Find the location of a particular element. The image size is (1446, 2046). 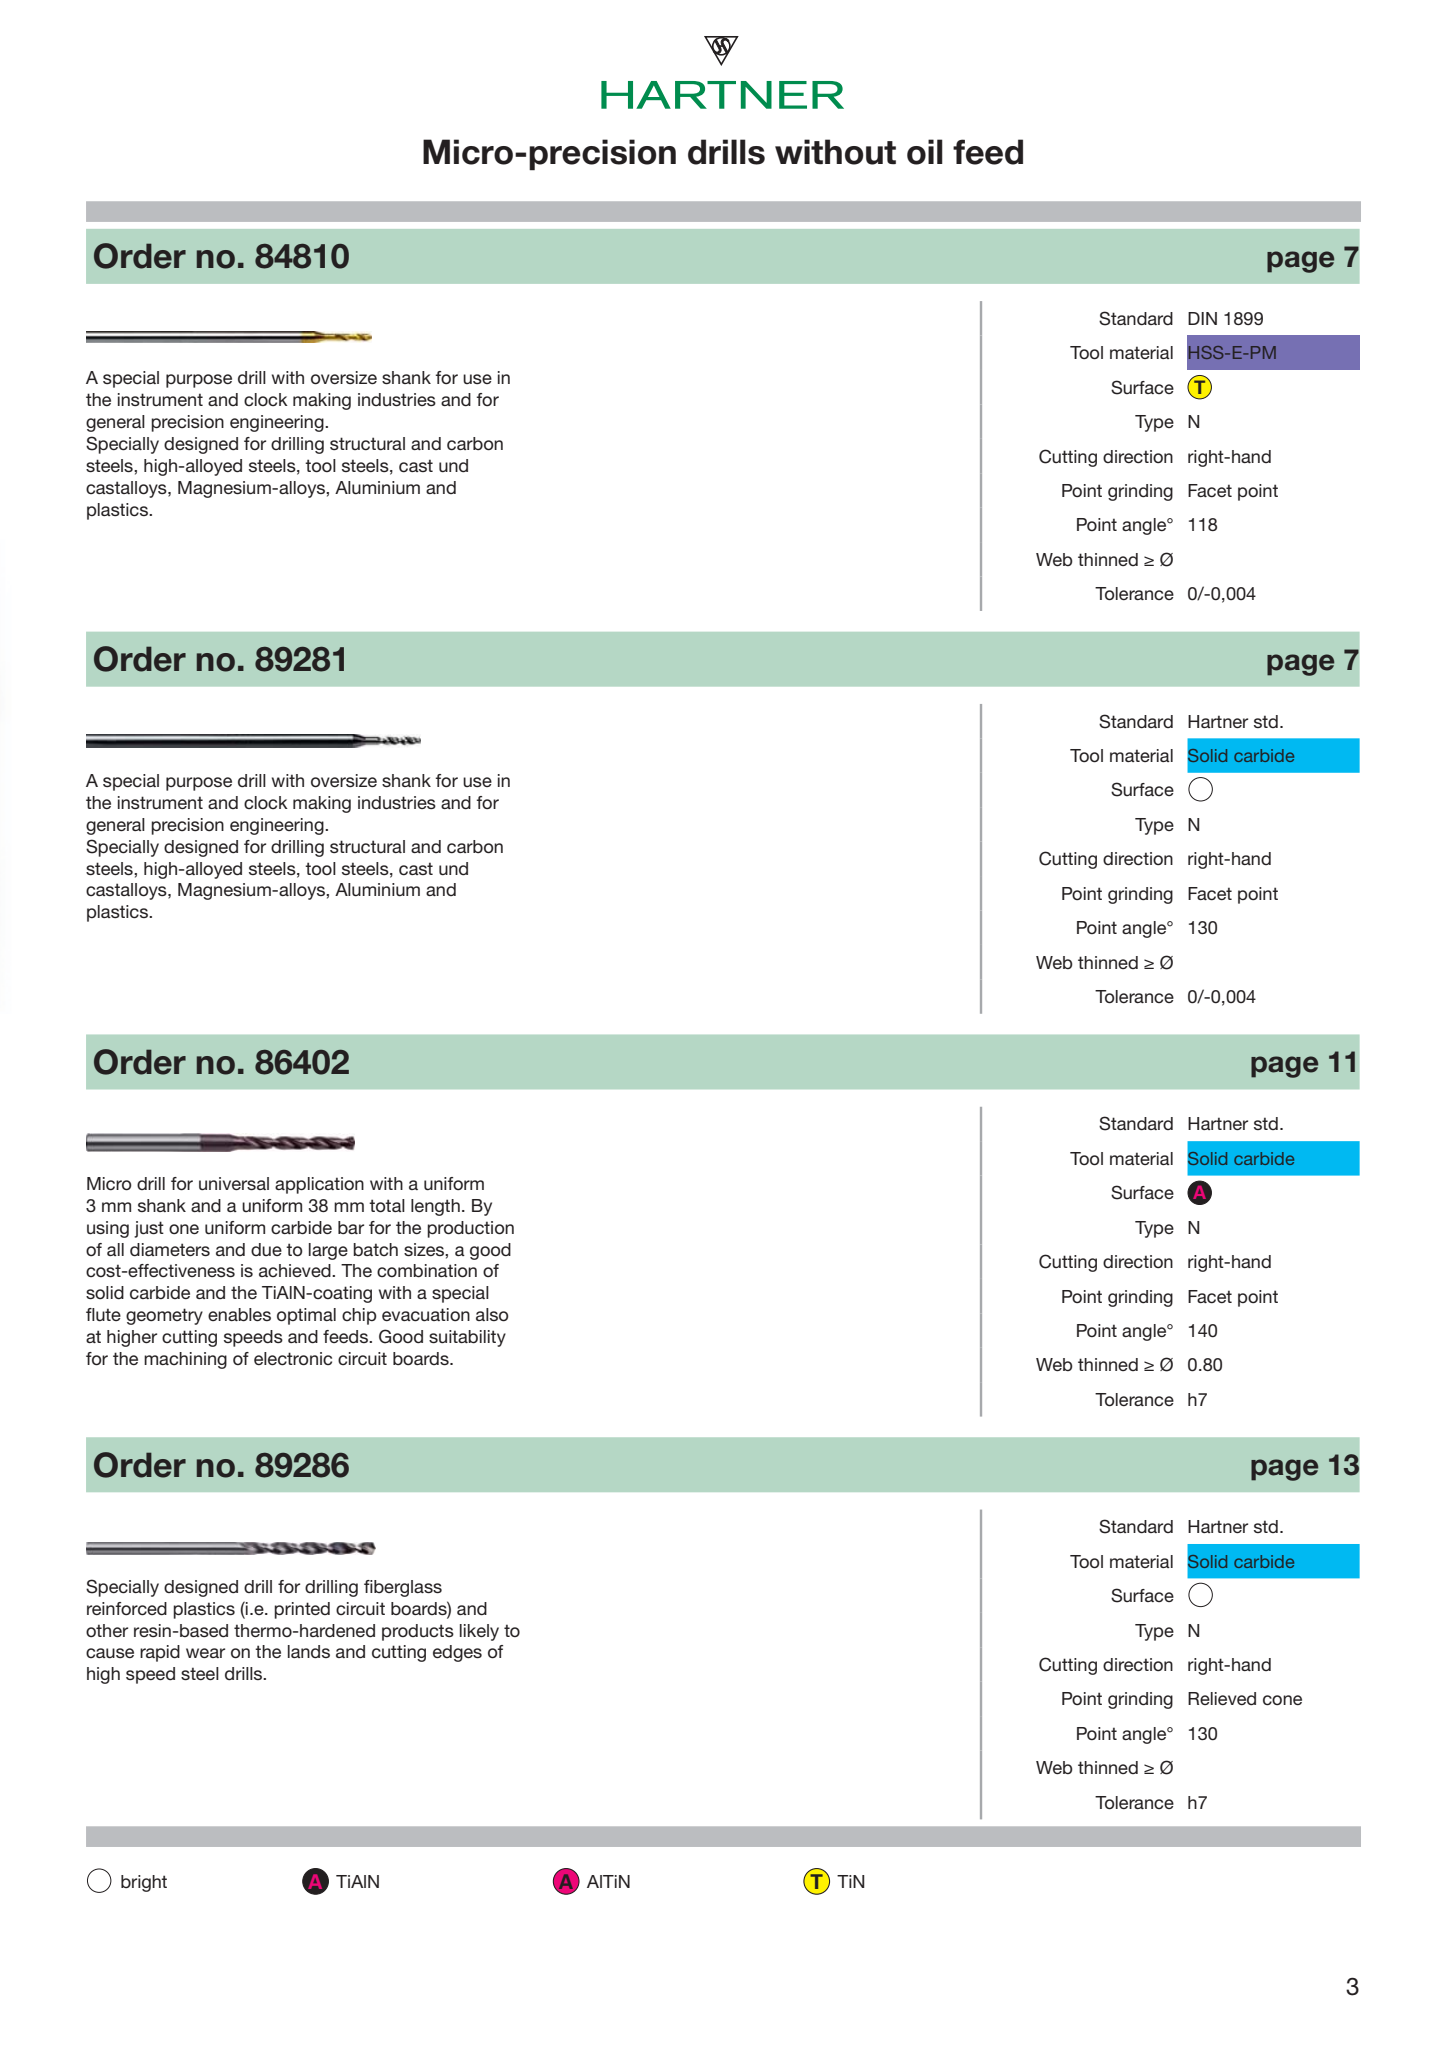

Relieved is located at coordinates (1222, 1698).
